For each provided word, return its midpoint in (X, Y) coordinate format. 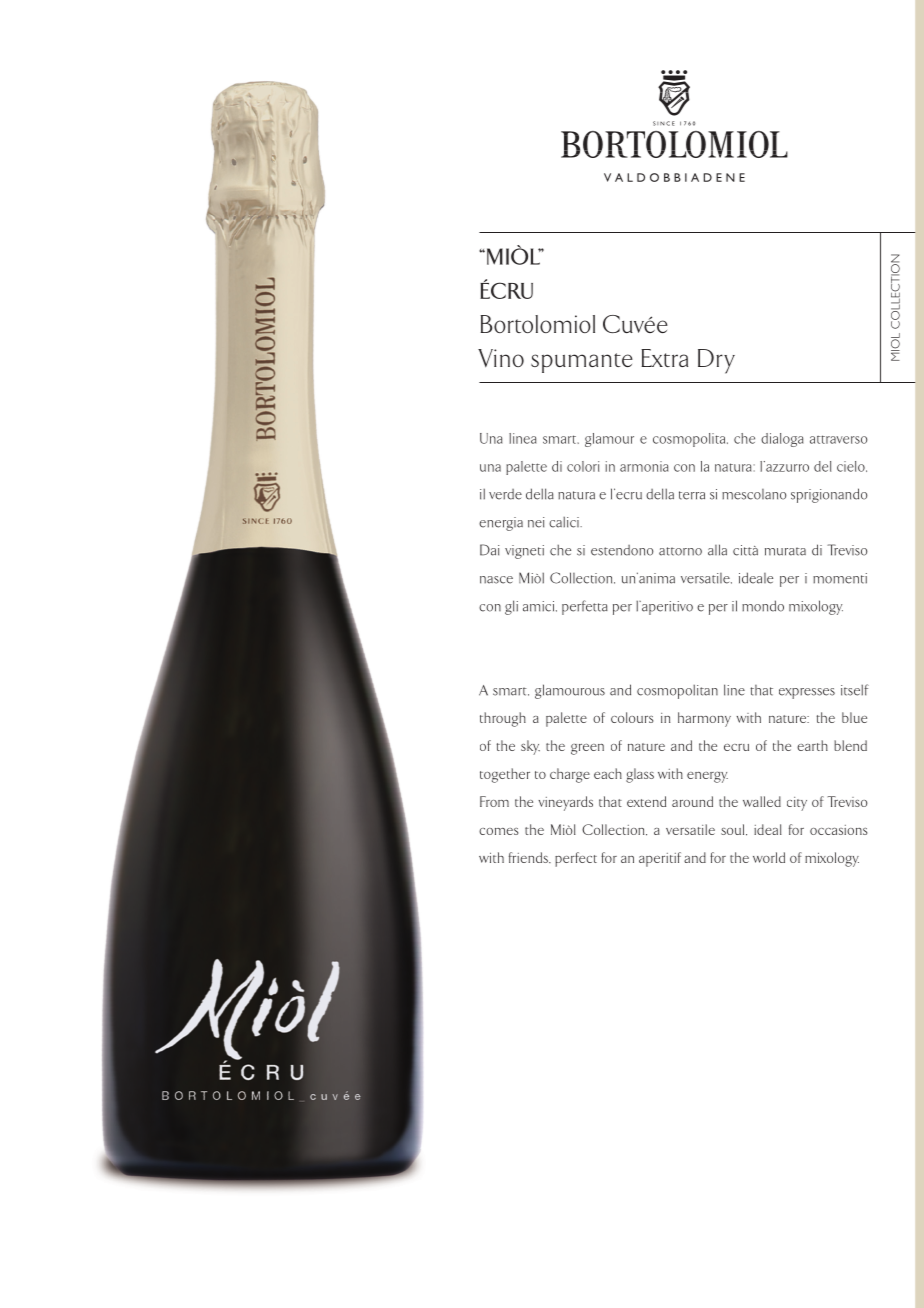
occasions (838, 830)
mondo (763, 606)
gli (511, 607)
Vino (501, 358)
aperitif (660, 859)
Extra (664, 358)
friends (529, 857)
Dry (716, 361)
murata (785, 551)
